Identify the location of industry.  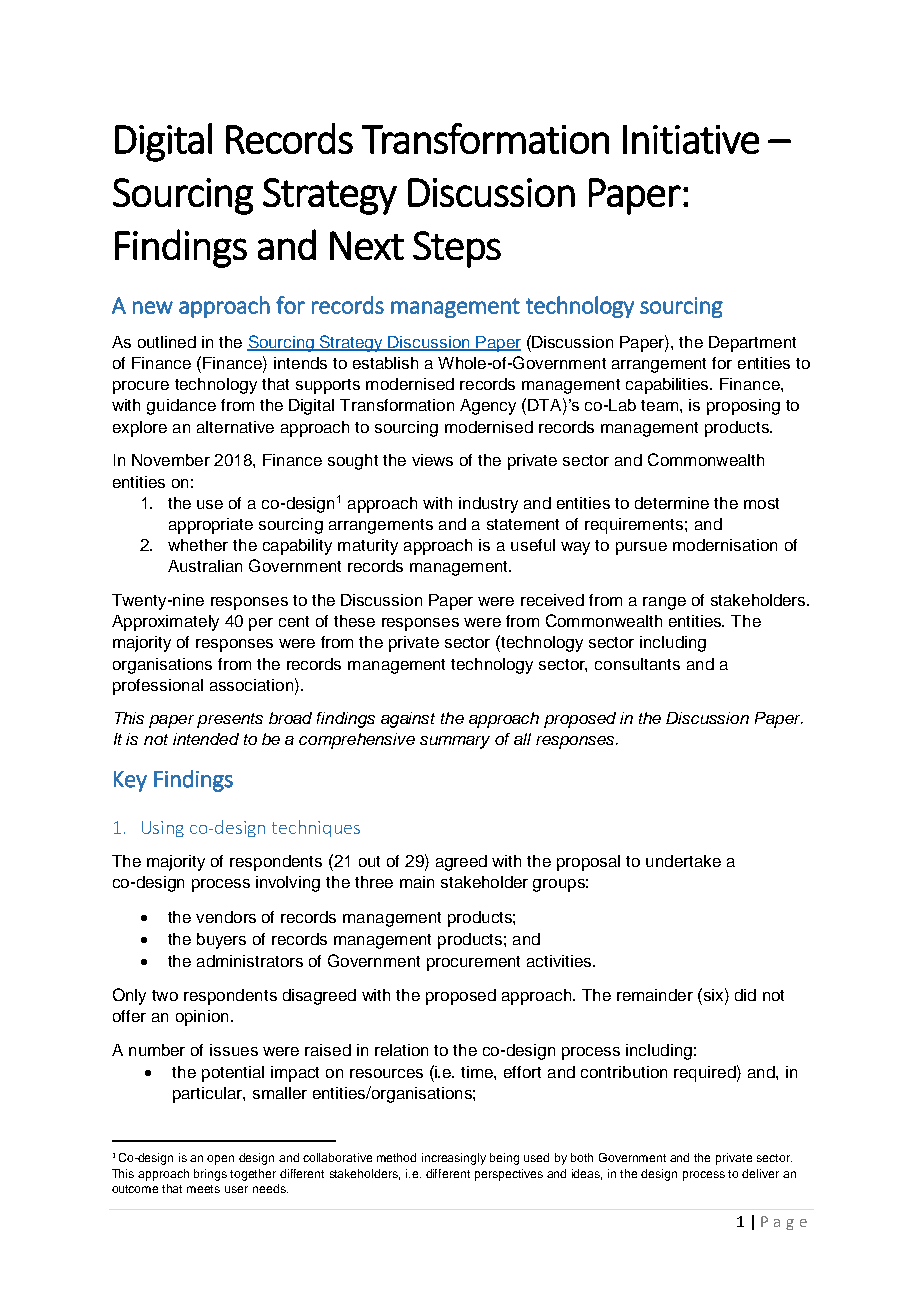
(488, 505).
